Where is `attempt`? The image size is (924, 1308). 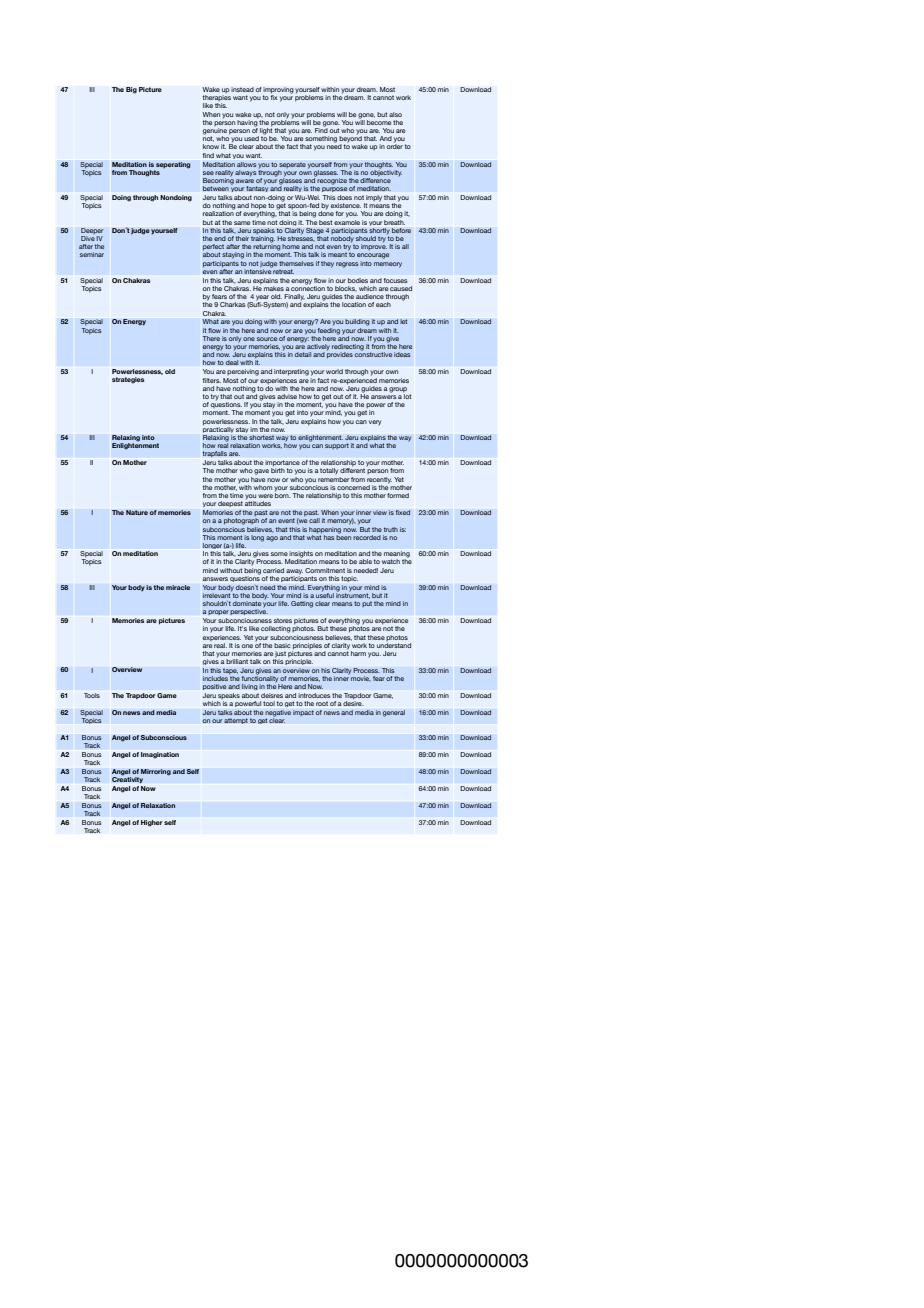
attempt is located at coordinates (236, 721).
